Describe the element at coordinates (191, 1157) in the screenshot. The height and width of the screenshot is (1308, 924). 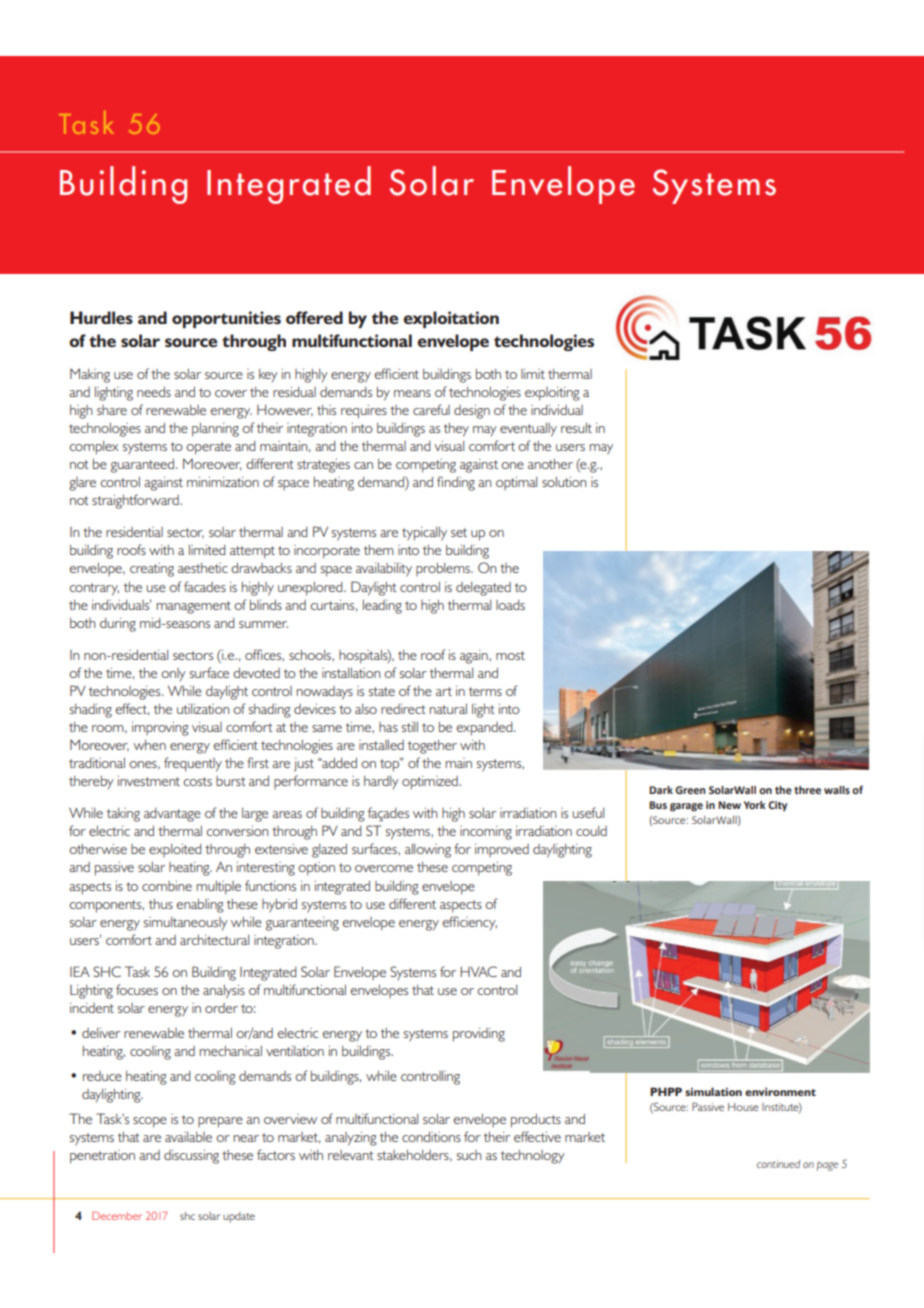
I see `discussing` at that location.
